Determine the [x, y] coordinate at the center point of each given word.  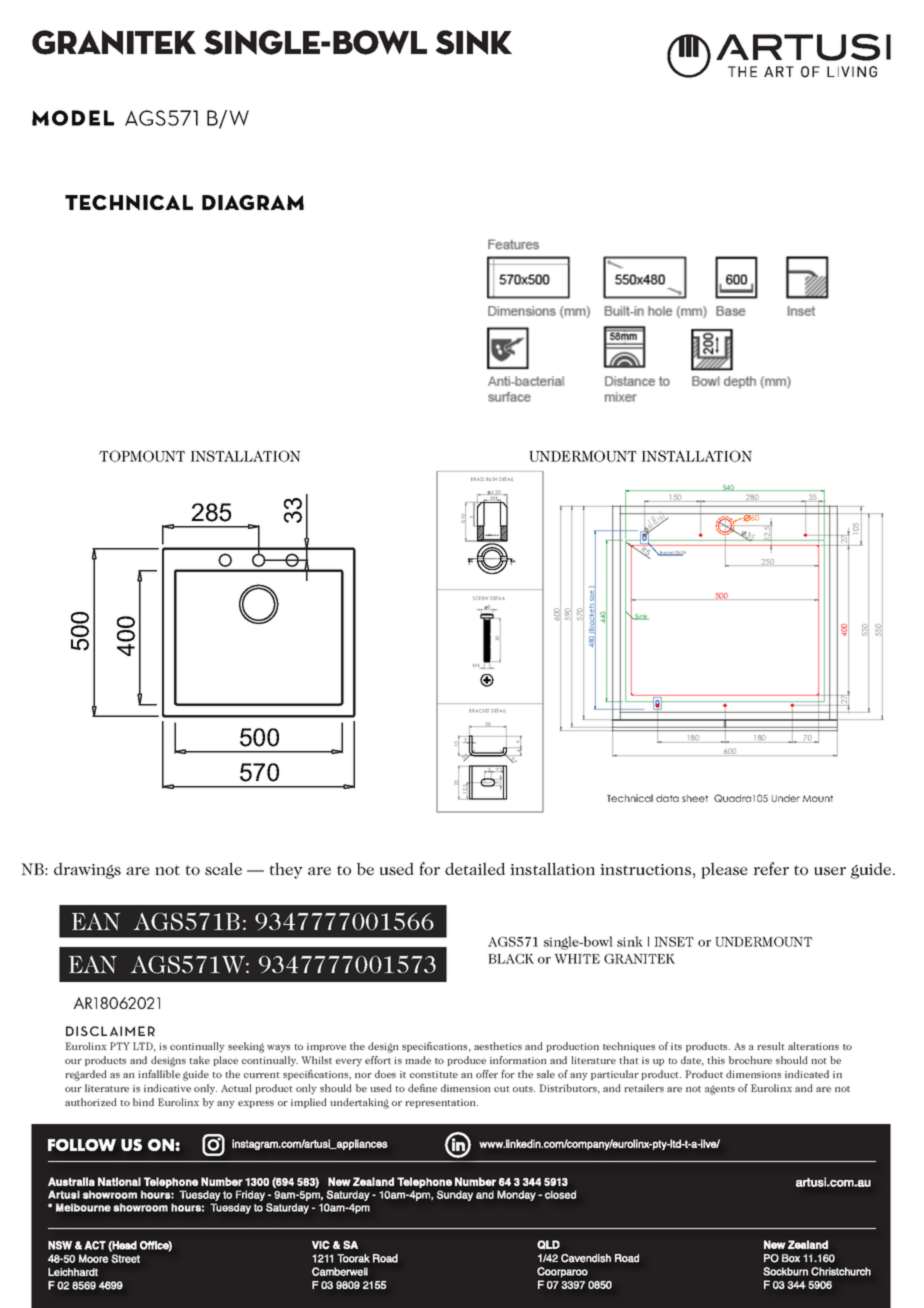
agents [720, 1090]
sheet [695, 798]
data [667, 798]
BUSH [491, 479]
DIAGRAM [253, 202]
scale [223, 868]
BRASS [477, 479]
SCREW [480, 598]
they [286, 870]
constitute [434, 1074]
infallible [159, 1074]
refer [771, 868]
